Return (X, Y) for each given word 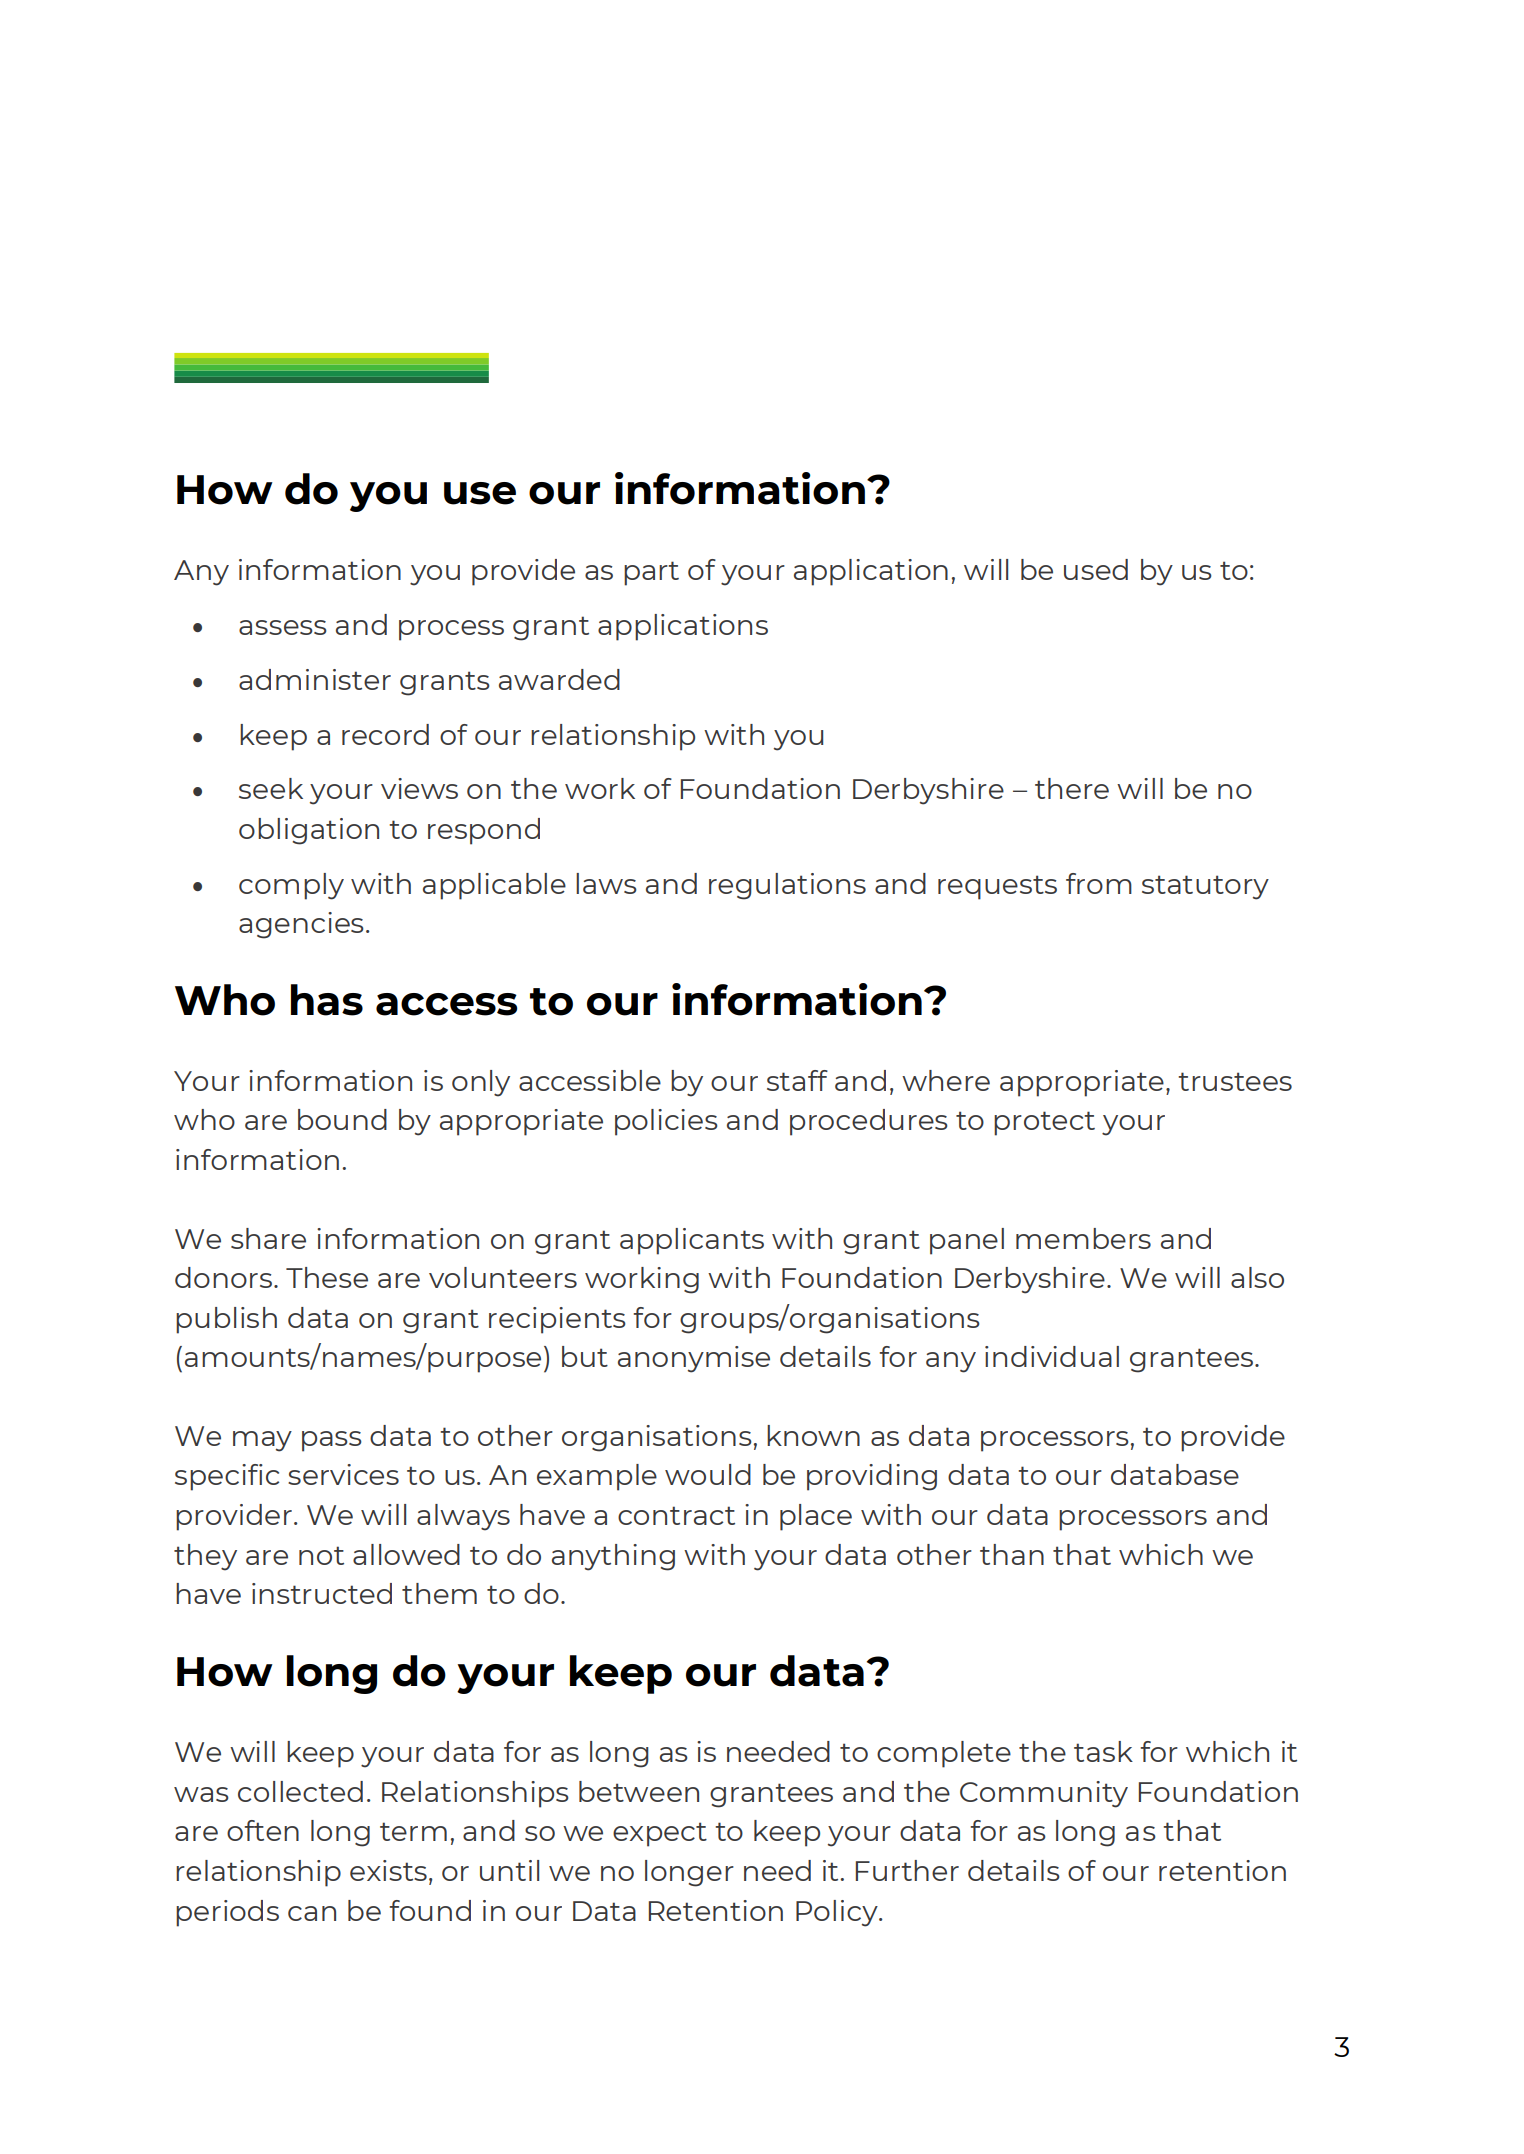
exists (388, 1870)
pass (332, 1441)
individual (1052, 1356)
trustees (1235, 1081)
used (1096, 569)
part (651, 573)
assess (283, 627)
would (708, 1474)
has (327, 1000)
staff (797, 1080)
